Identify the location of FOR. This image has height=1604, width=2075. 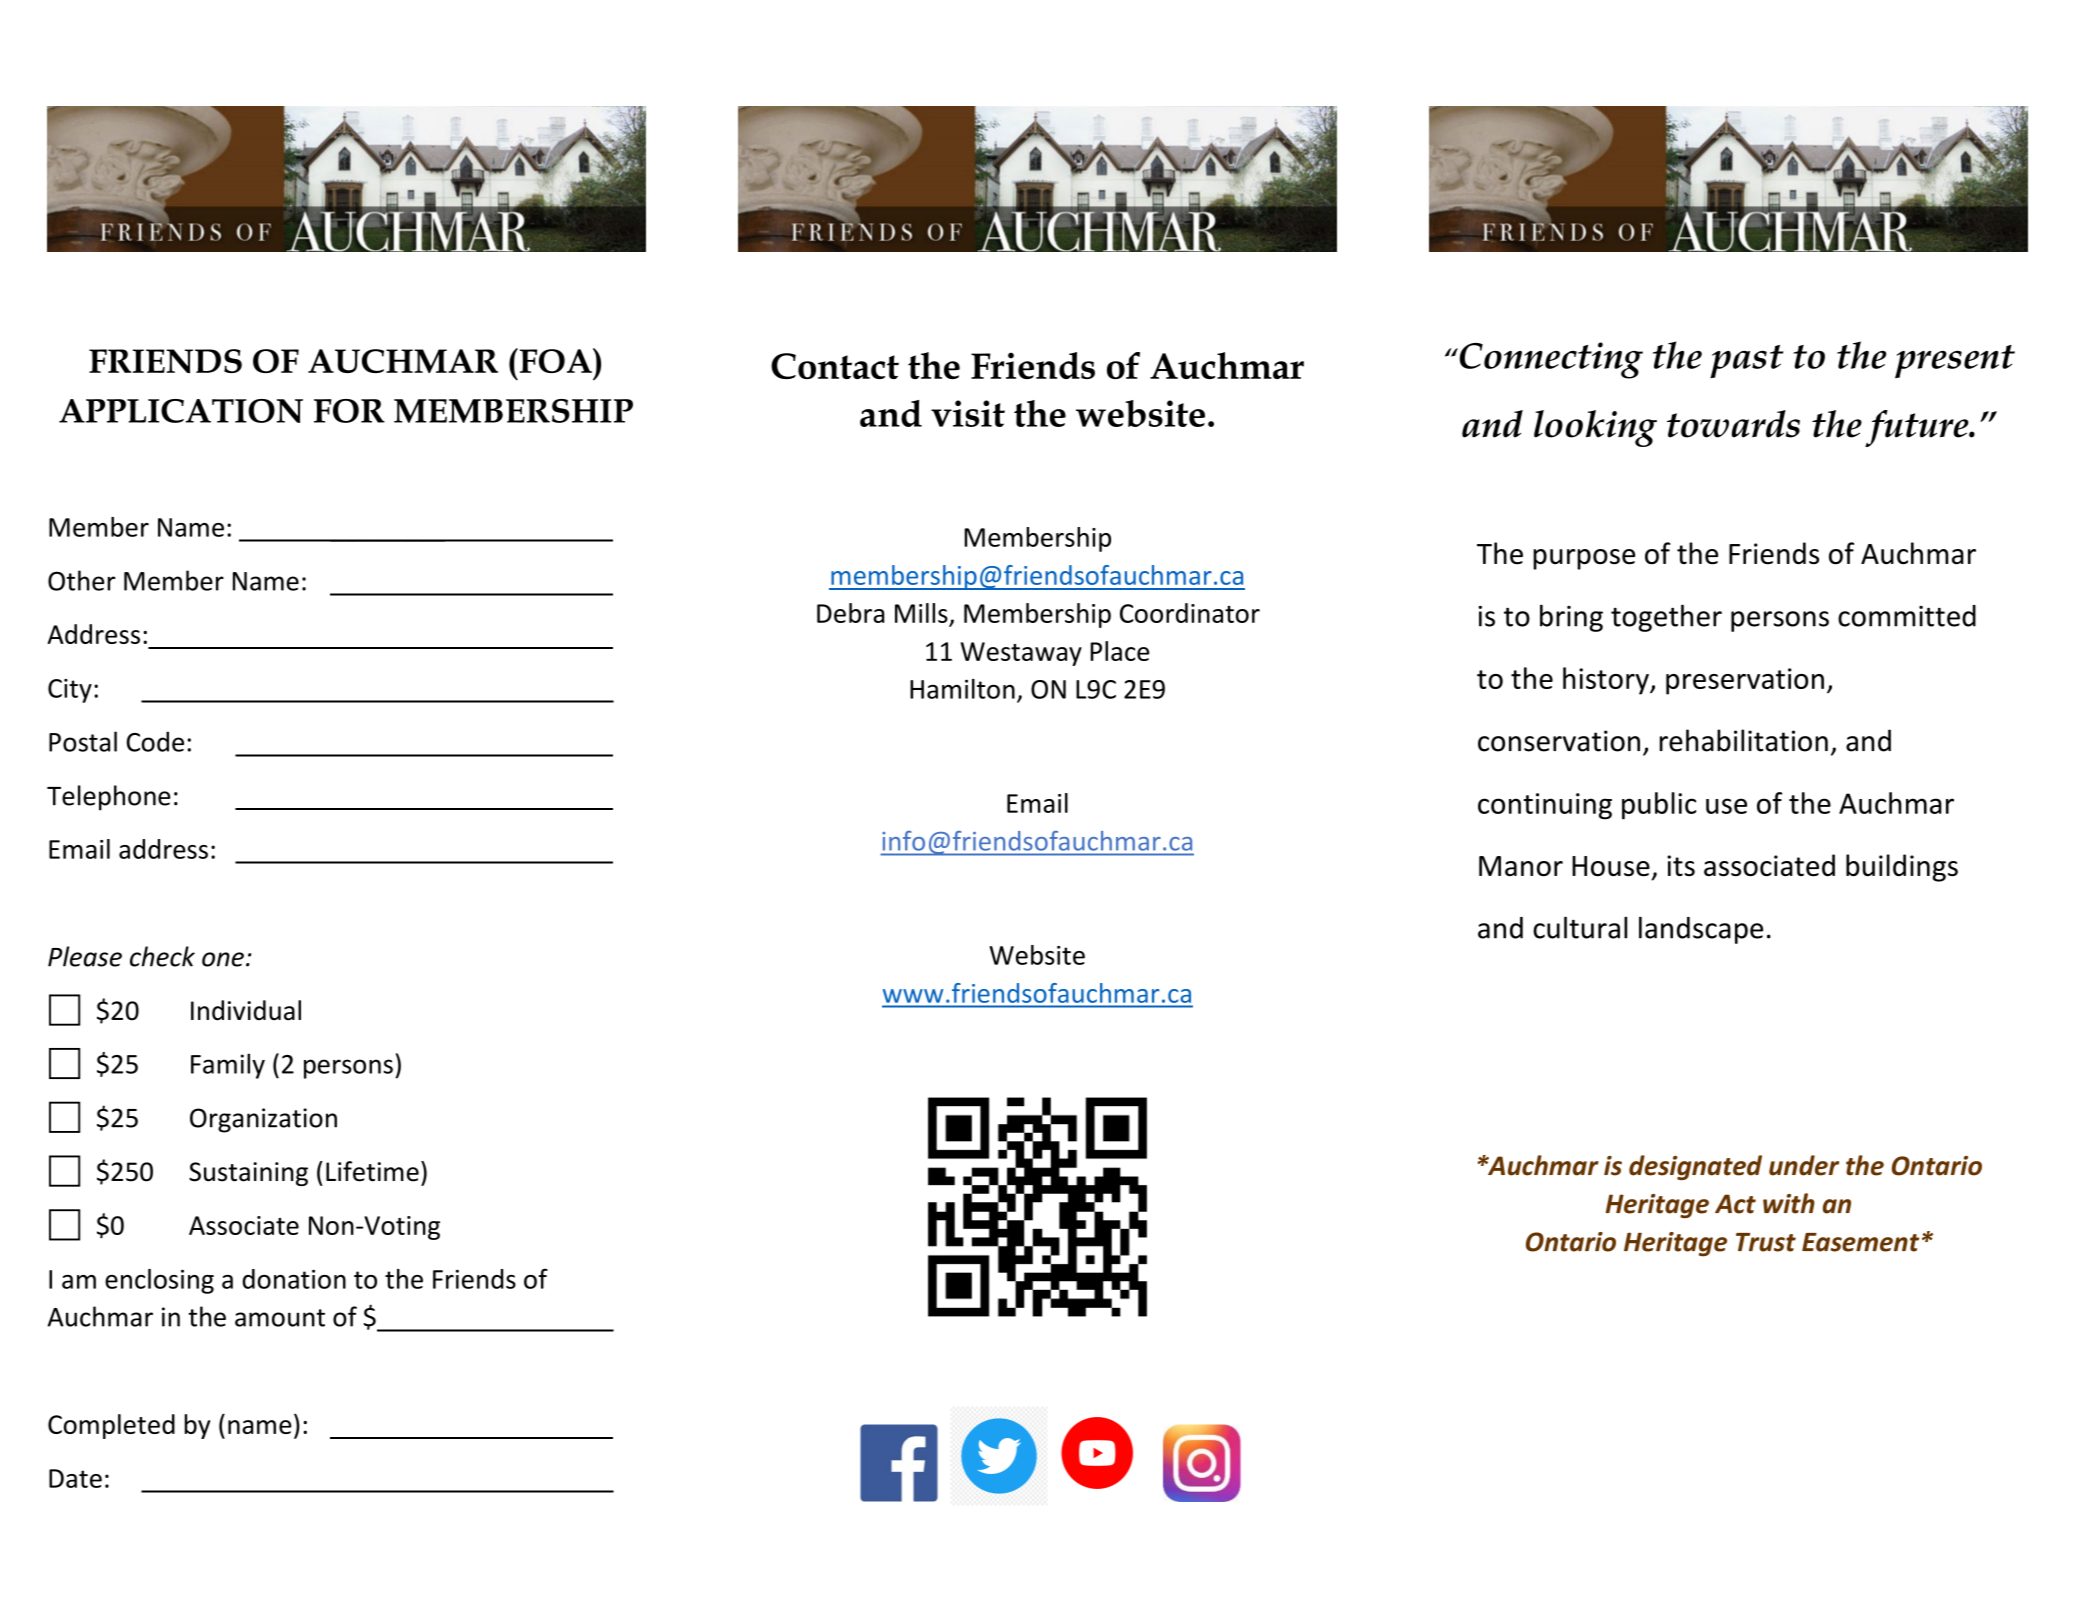
(349, 411).
